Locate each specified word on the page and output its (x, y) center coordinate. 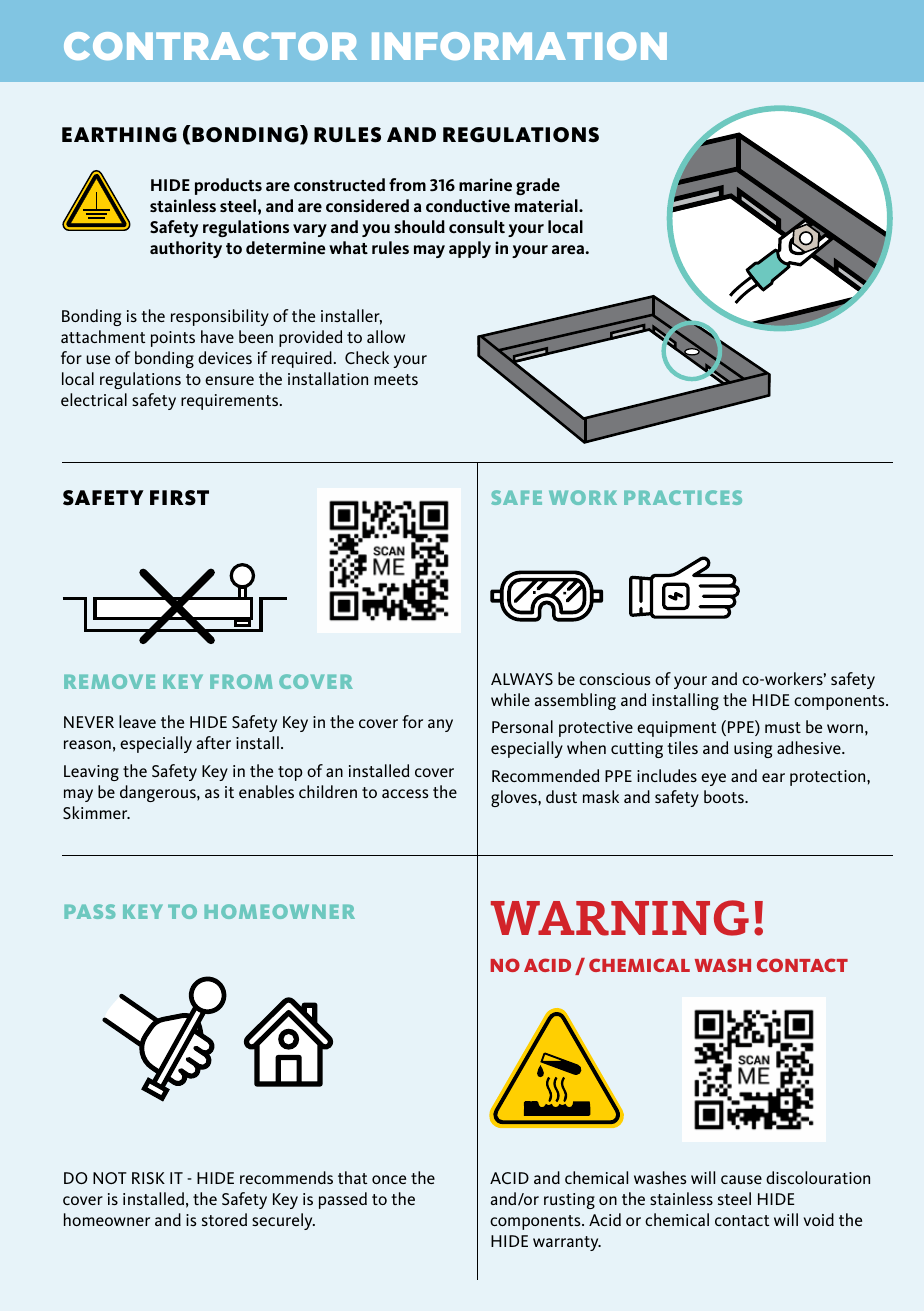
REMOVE (109, 681)
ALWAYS (522, 679)
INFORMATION (519, 46)
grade (538, 186)
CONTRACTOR (210, 46)
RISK (148, 1178)
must (783, 727)
